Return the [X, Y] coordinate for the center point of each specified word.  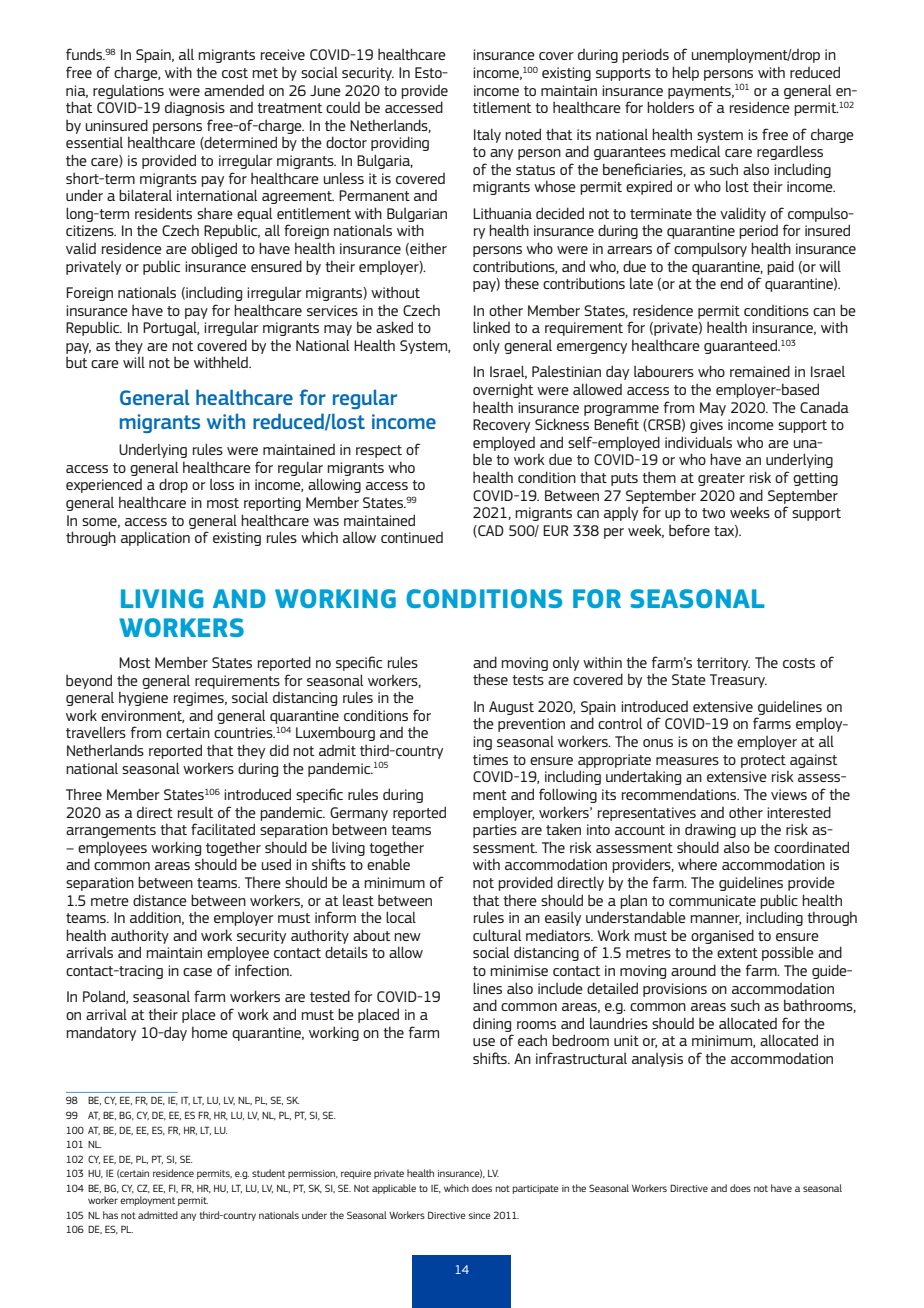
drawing [710, 830]
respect [379, 451]
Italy [487, 135]
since [479, 1215]
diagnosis [195, 109]
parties [495, 831]
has [110, 1215]
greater [721, 479]
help [685, 73]
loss [222, 484]
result [196, 812]
